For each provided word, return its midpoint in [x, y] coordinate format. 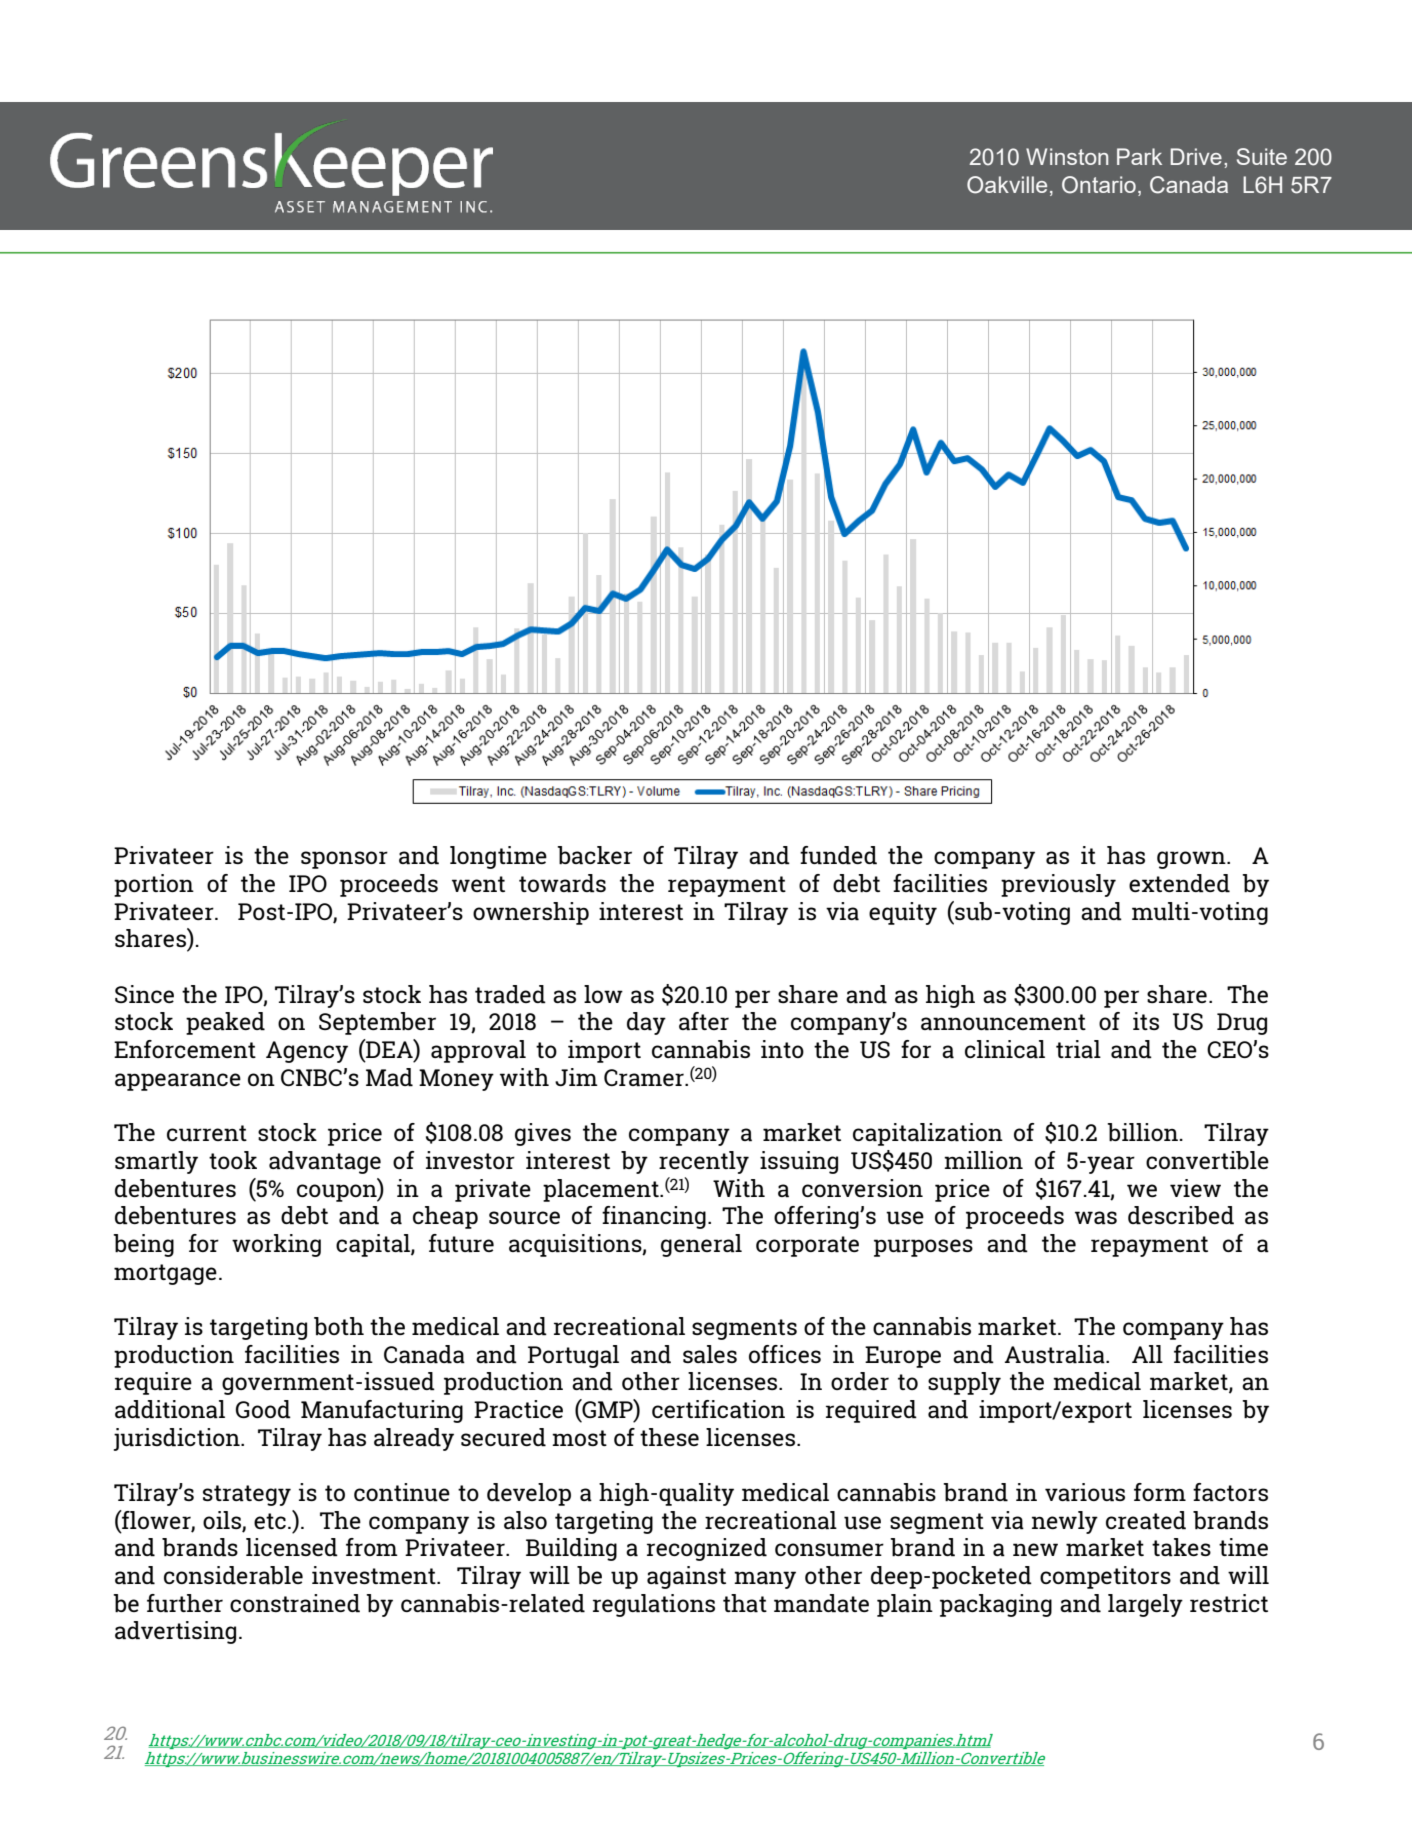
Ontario [1099, 185]
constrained [295, 1603]
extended [1179, 883]
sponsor [344, 860]
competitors [1105, 1577]
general [701, 1245]
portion [154, 885]
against [686, 1577]
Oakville [1007, 185]
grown [1192, 860]
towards [562, 883]
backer [594, 855]
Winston [1067, 156]
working [276, 1245]
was [1096, 1218]
